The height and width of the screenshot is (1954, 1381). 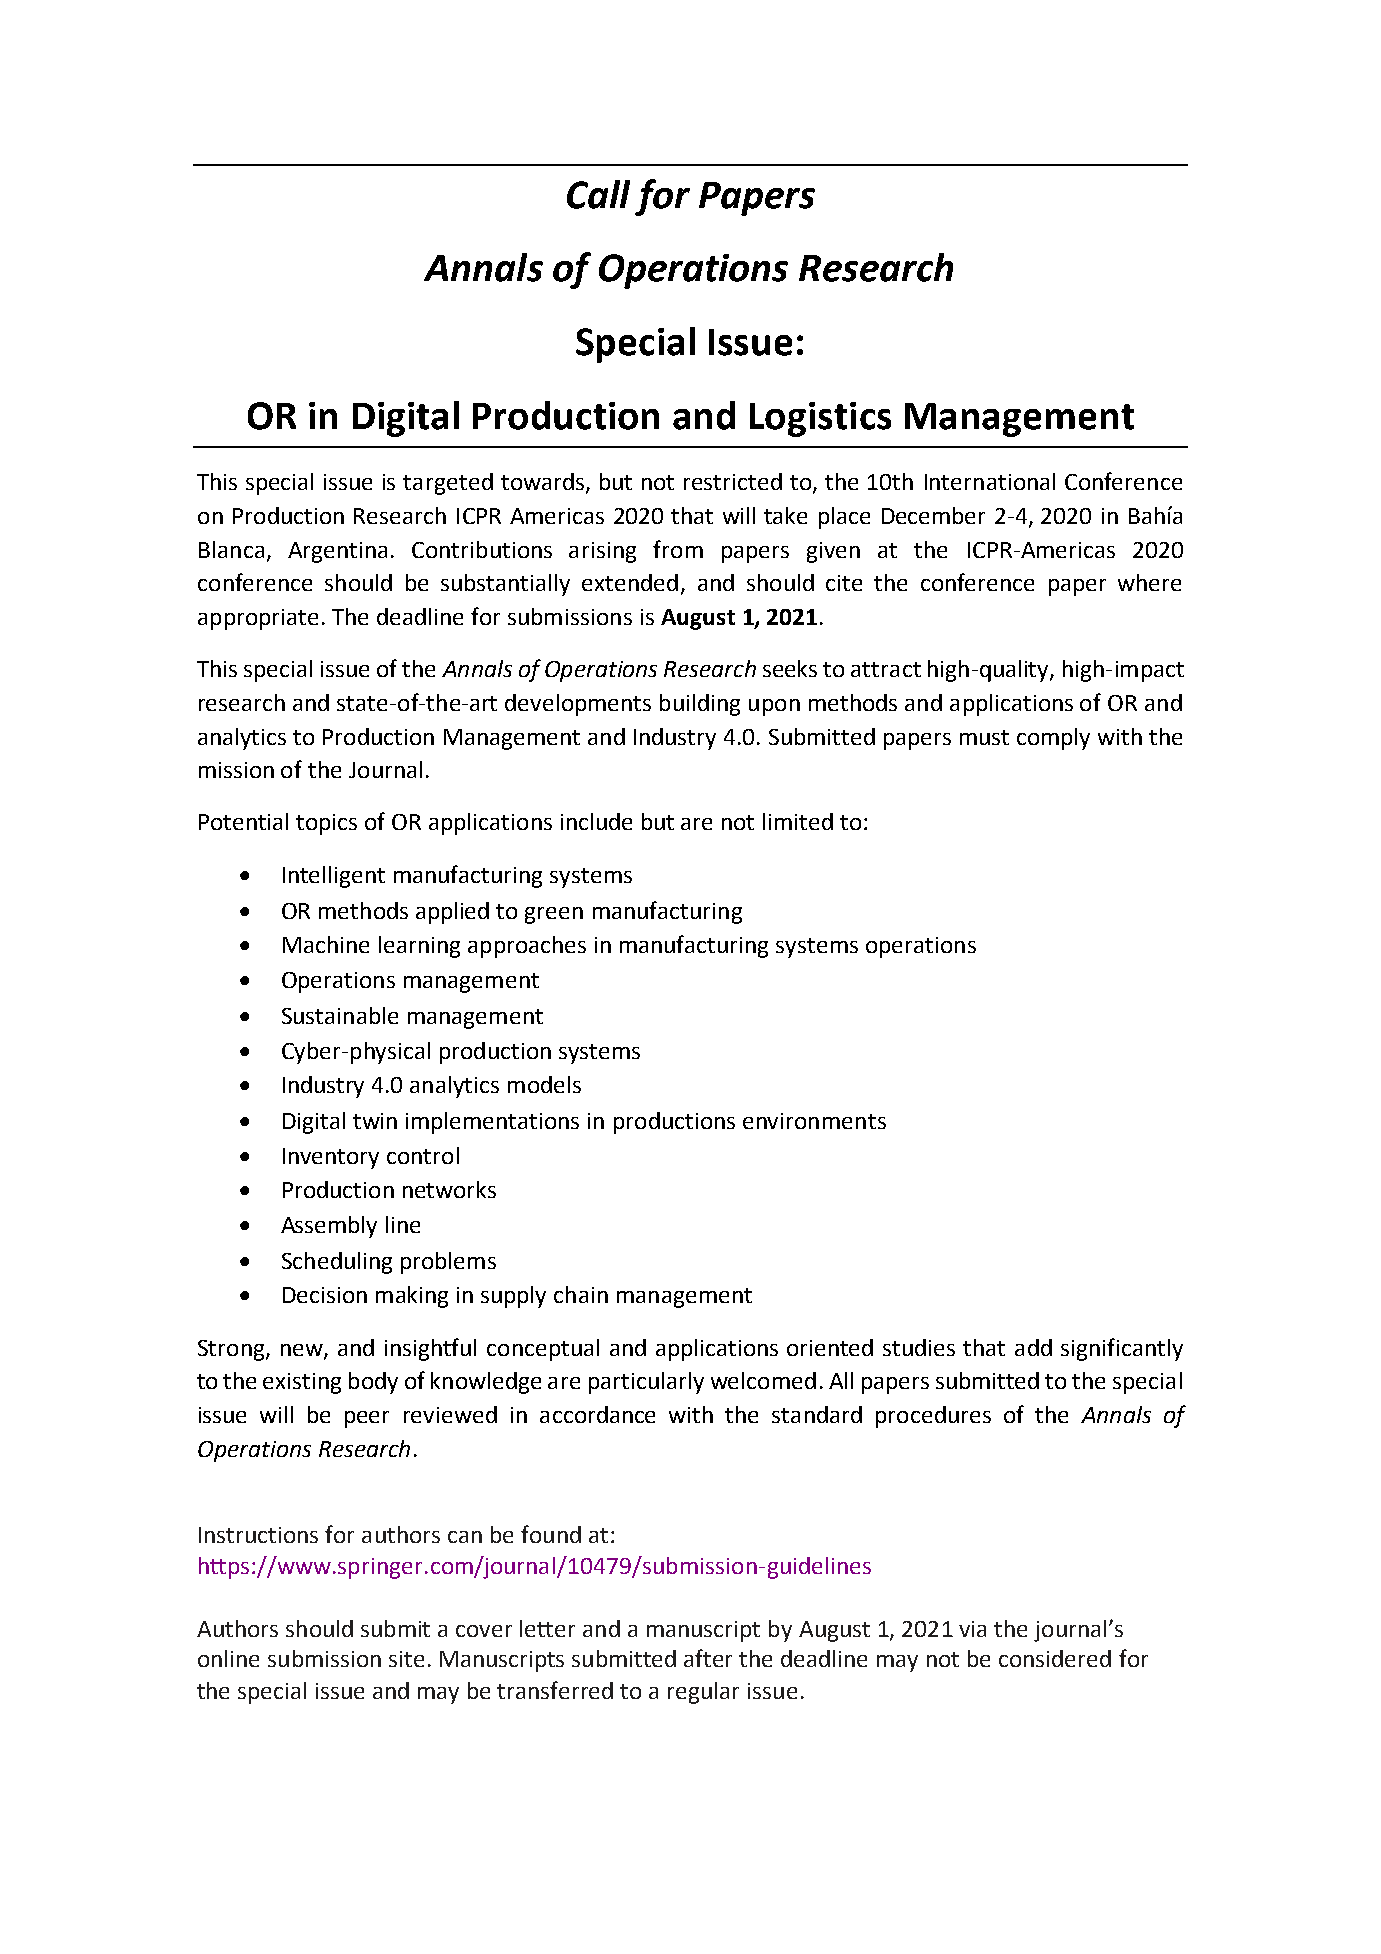 I want to click on site, so click(x=406, y=1659).
